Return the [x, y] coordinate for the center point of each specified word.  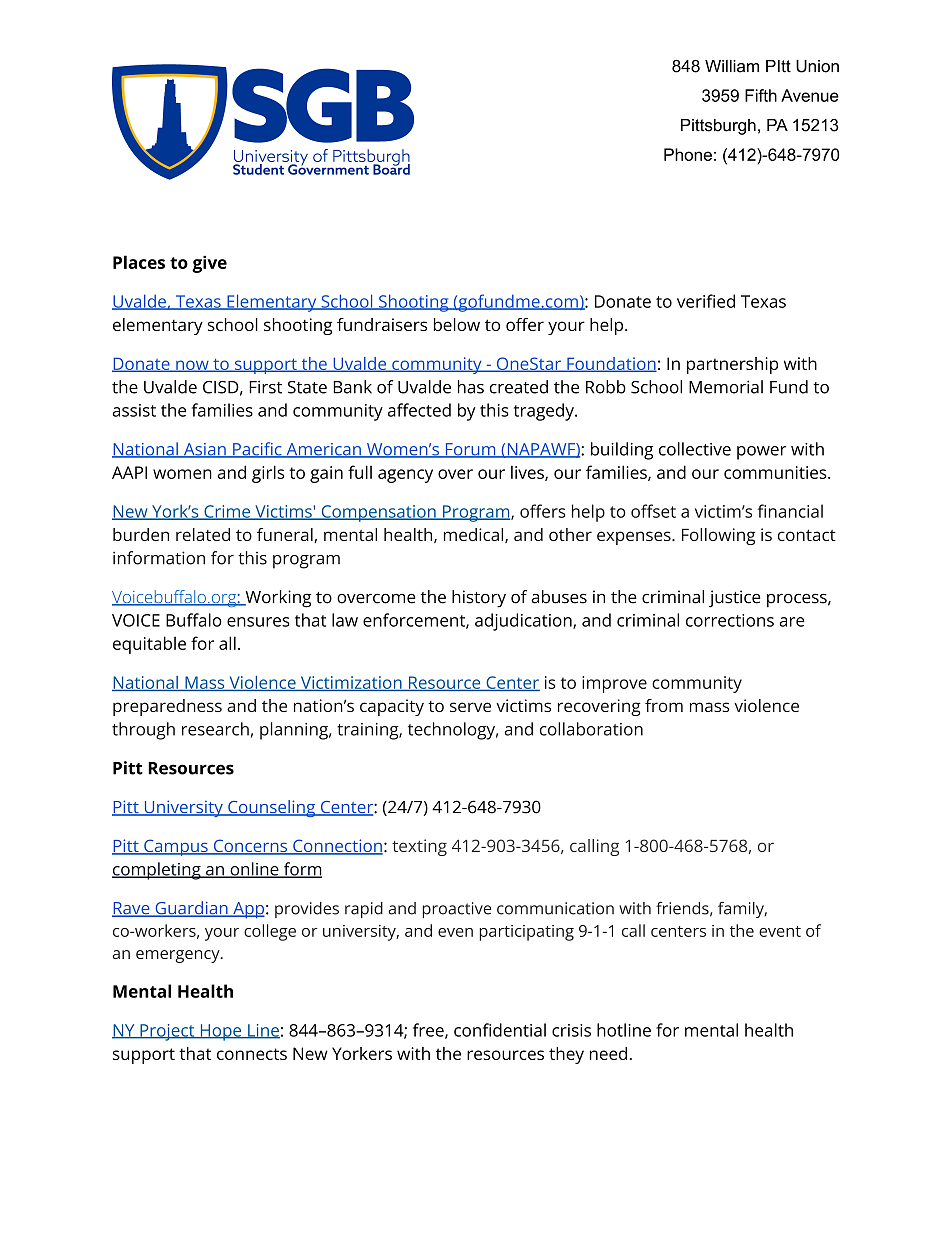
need [608, 1053]
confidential [500, 1030]
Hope [221, 1032]
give [209, 264]
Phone [688, 154]
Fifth [761, 95]
